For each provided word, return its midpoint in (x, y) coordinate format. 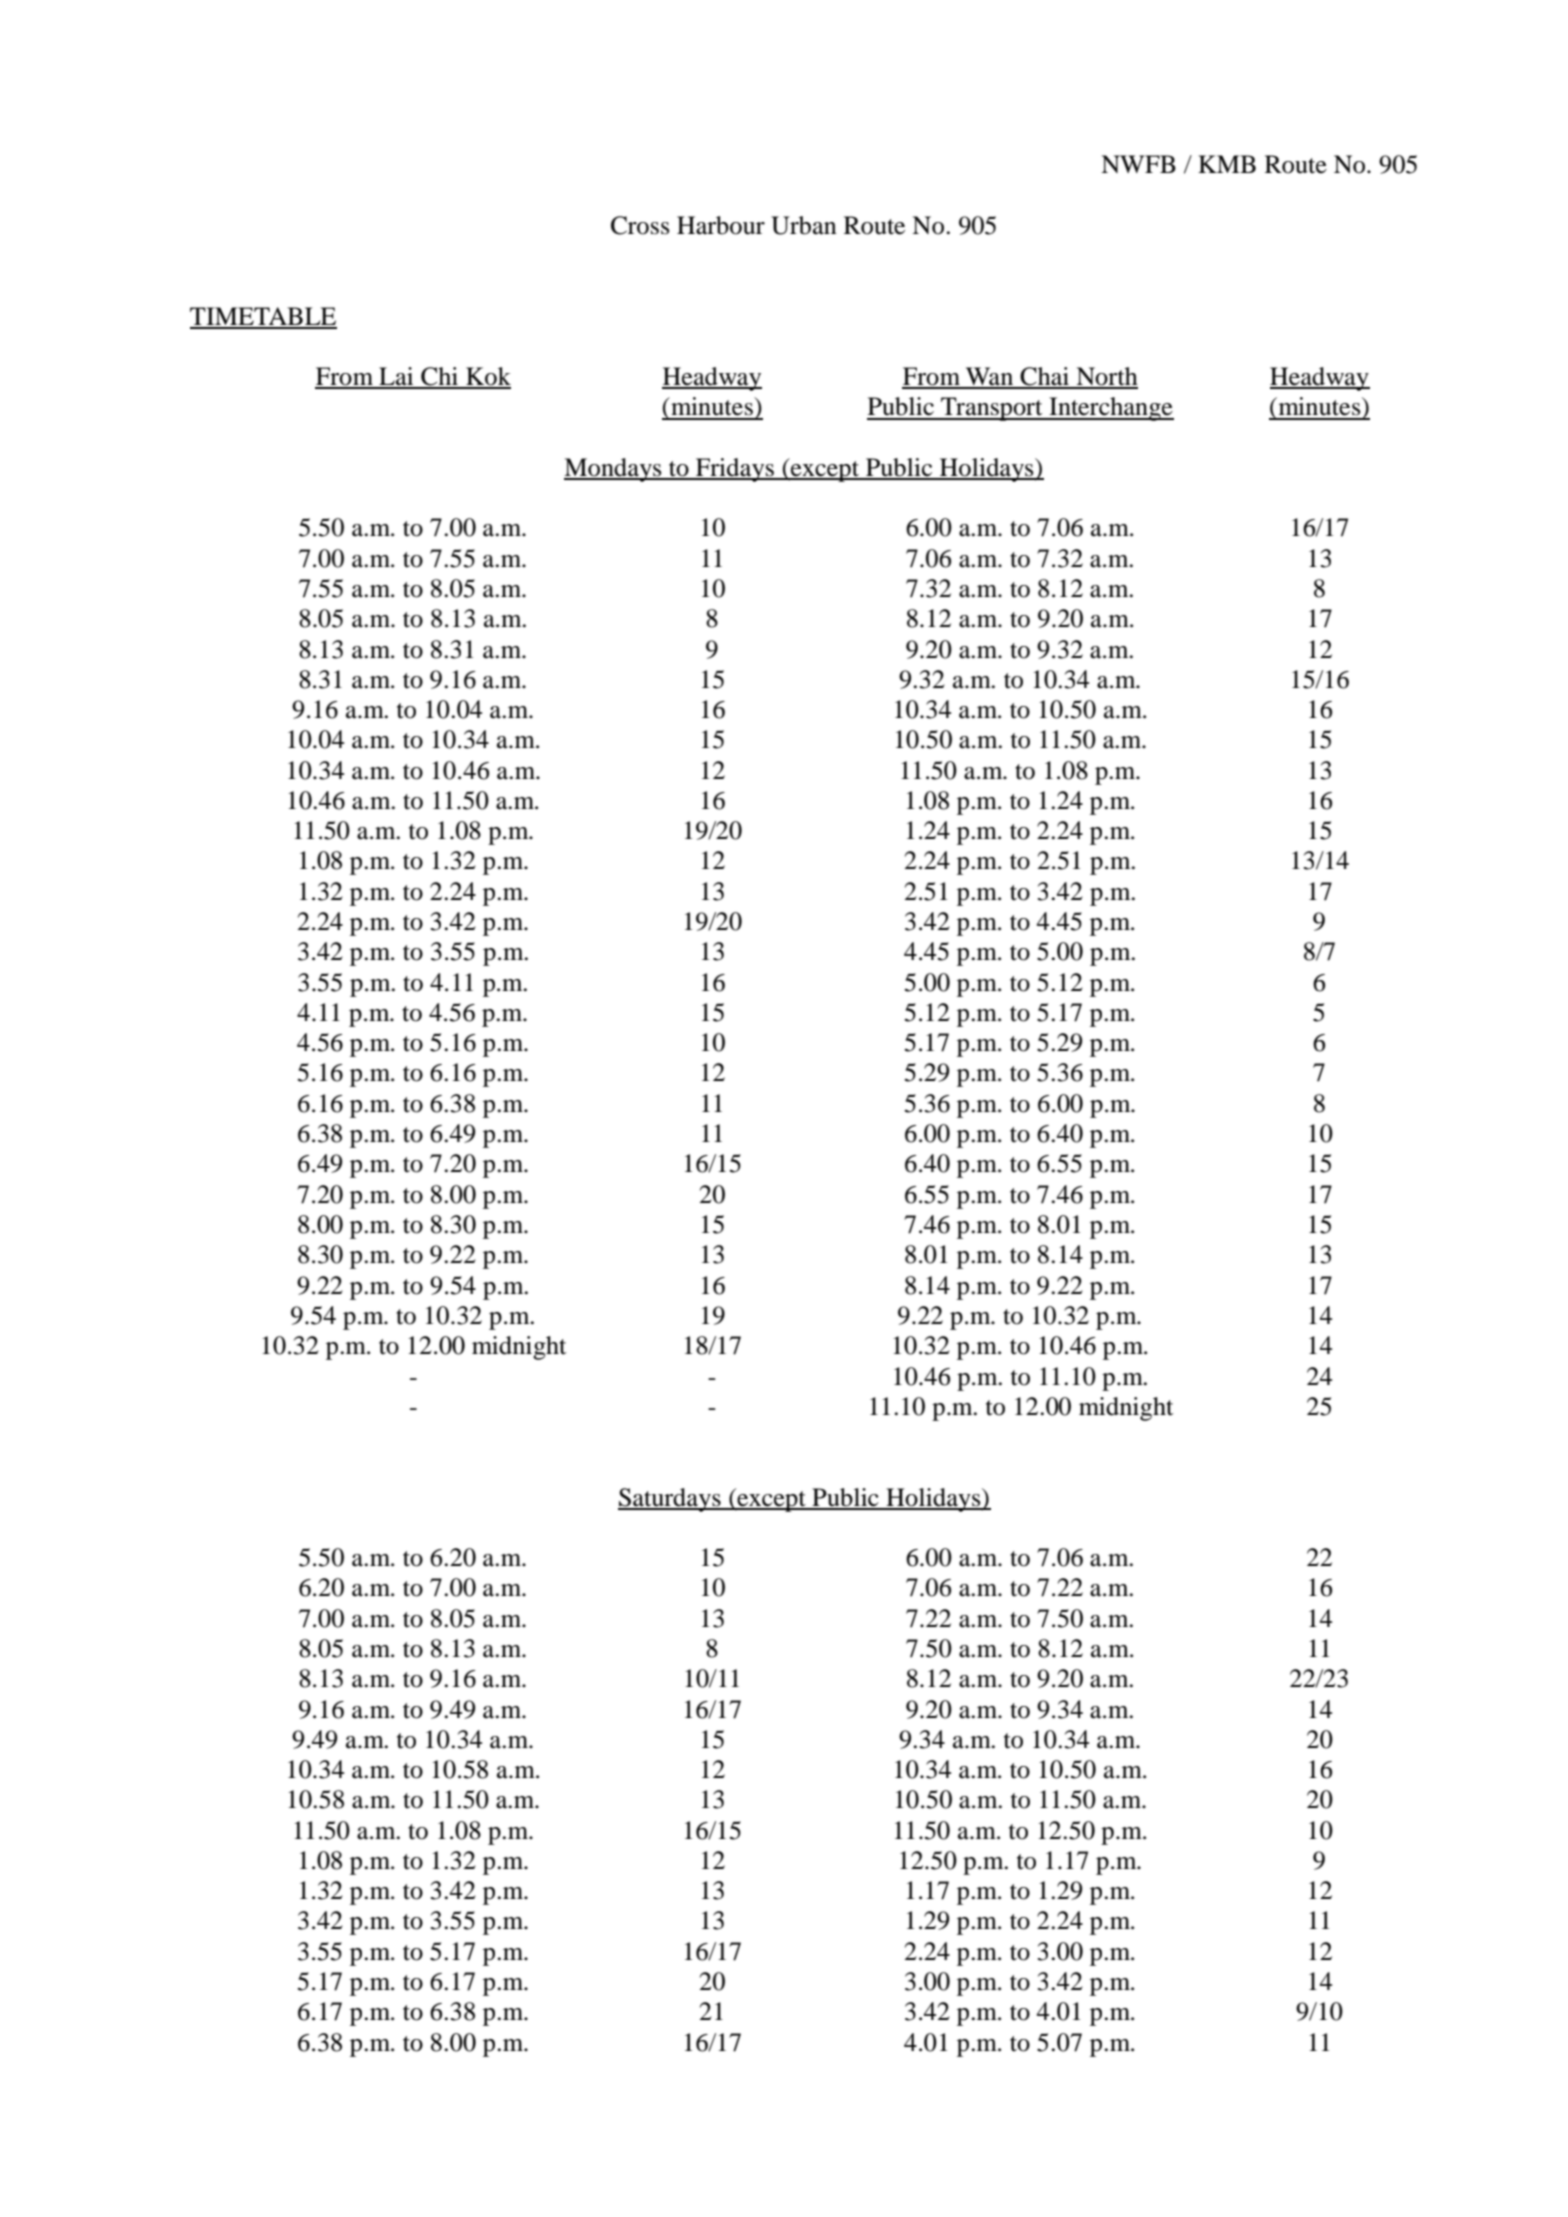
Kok (487, 377)
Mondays (614, 470)
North (1106, 377)
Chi (440, 377)
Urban (804, 225)
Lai (396, 377)
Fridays (735, 470)
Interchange (1110, 409)
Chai (1044, 377)
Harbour (721, 225)
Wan (989, 377)
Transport (992, 409)
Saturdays (670, 1500)
